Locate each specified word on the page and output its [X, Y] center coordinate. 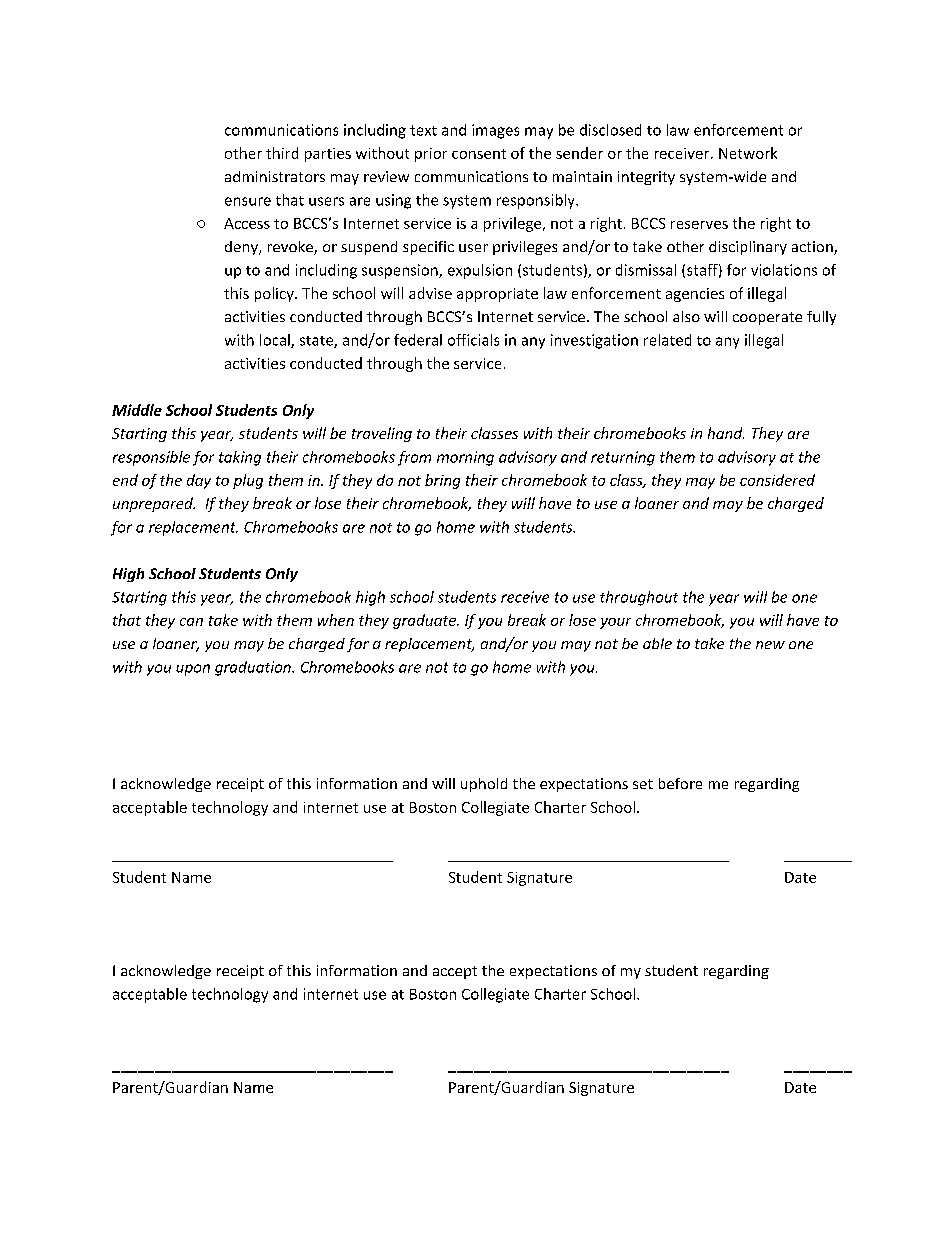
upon [193, 670]
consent [479, 154]
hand [726, 433]
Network [748, 153]
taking [240, 458]
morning [465, 458]
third [282, 153]
